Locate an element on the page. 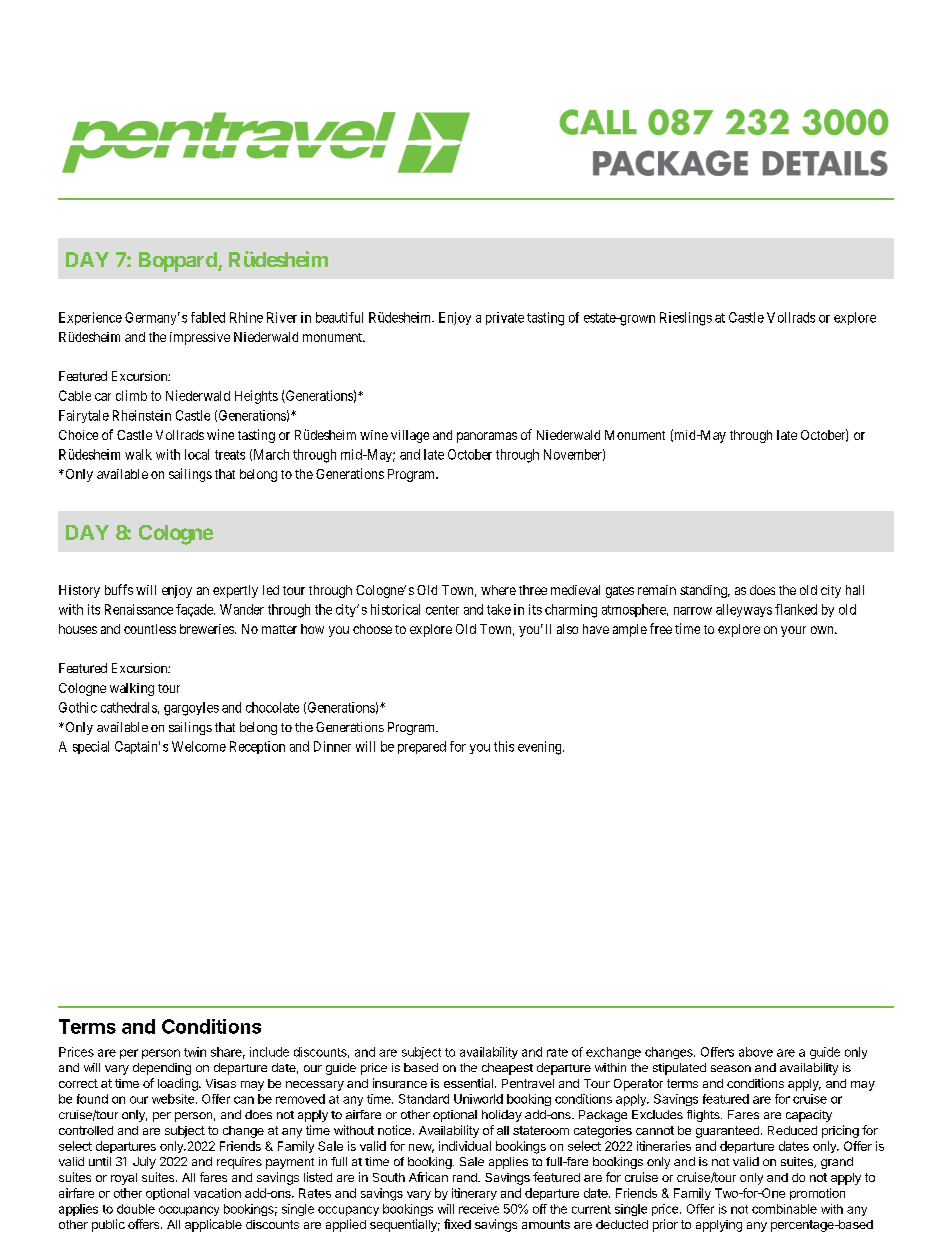 This image has width=952, height=1233. itinerary is located at coordinates (474, 1194).
